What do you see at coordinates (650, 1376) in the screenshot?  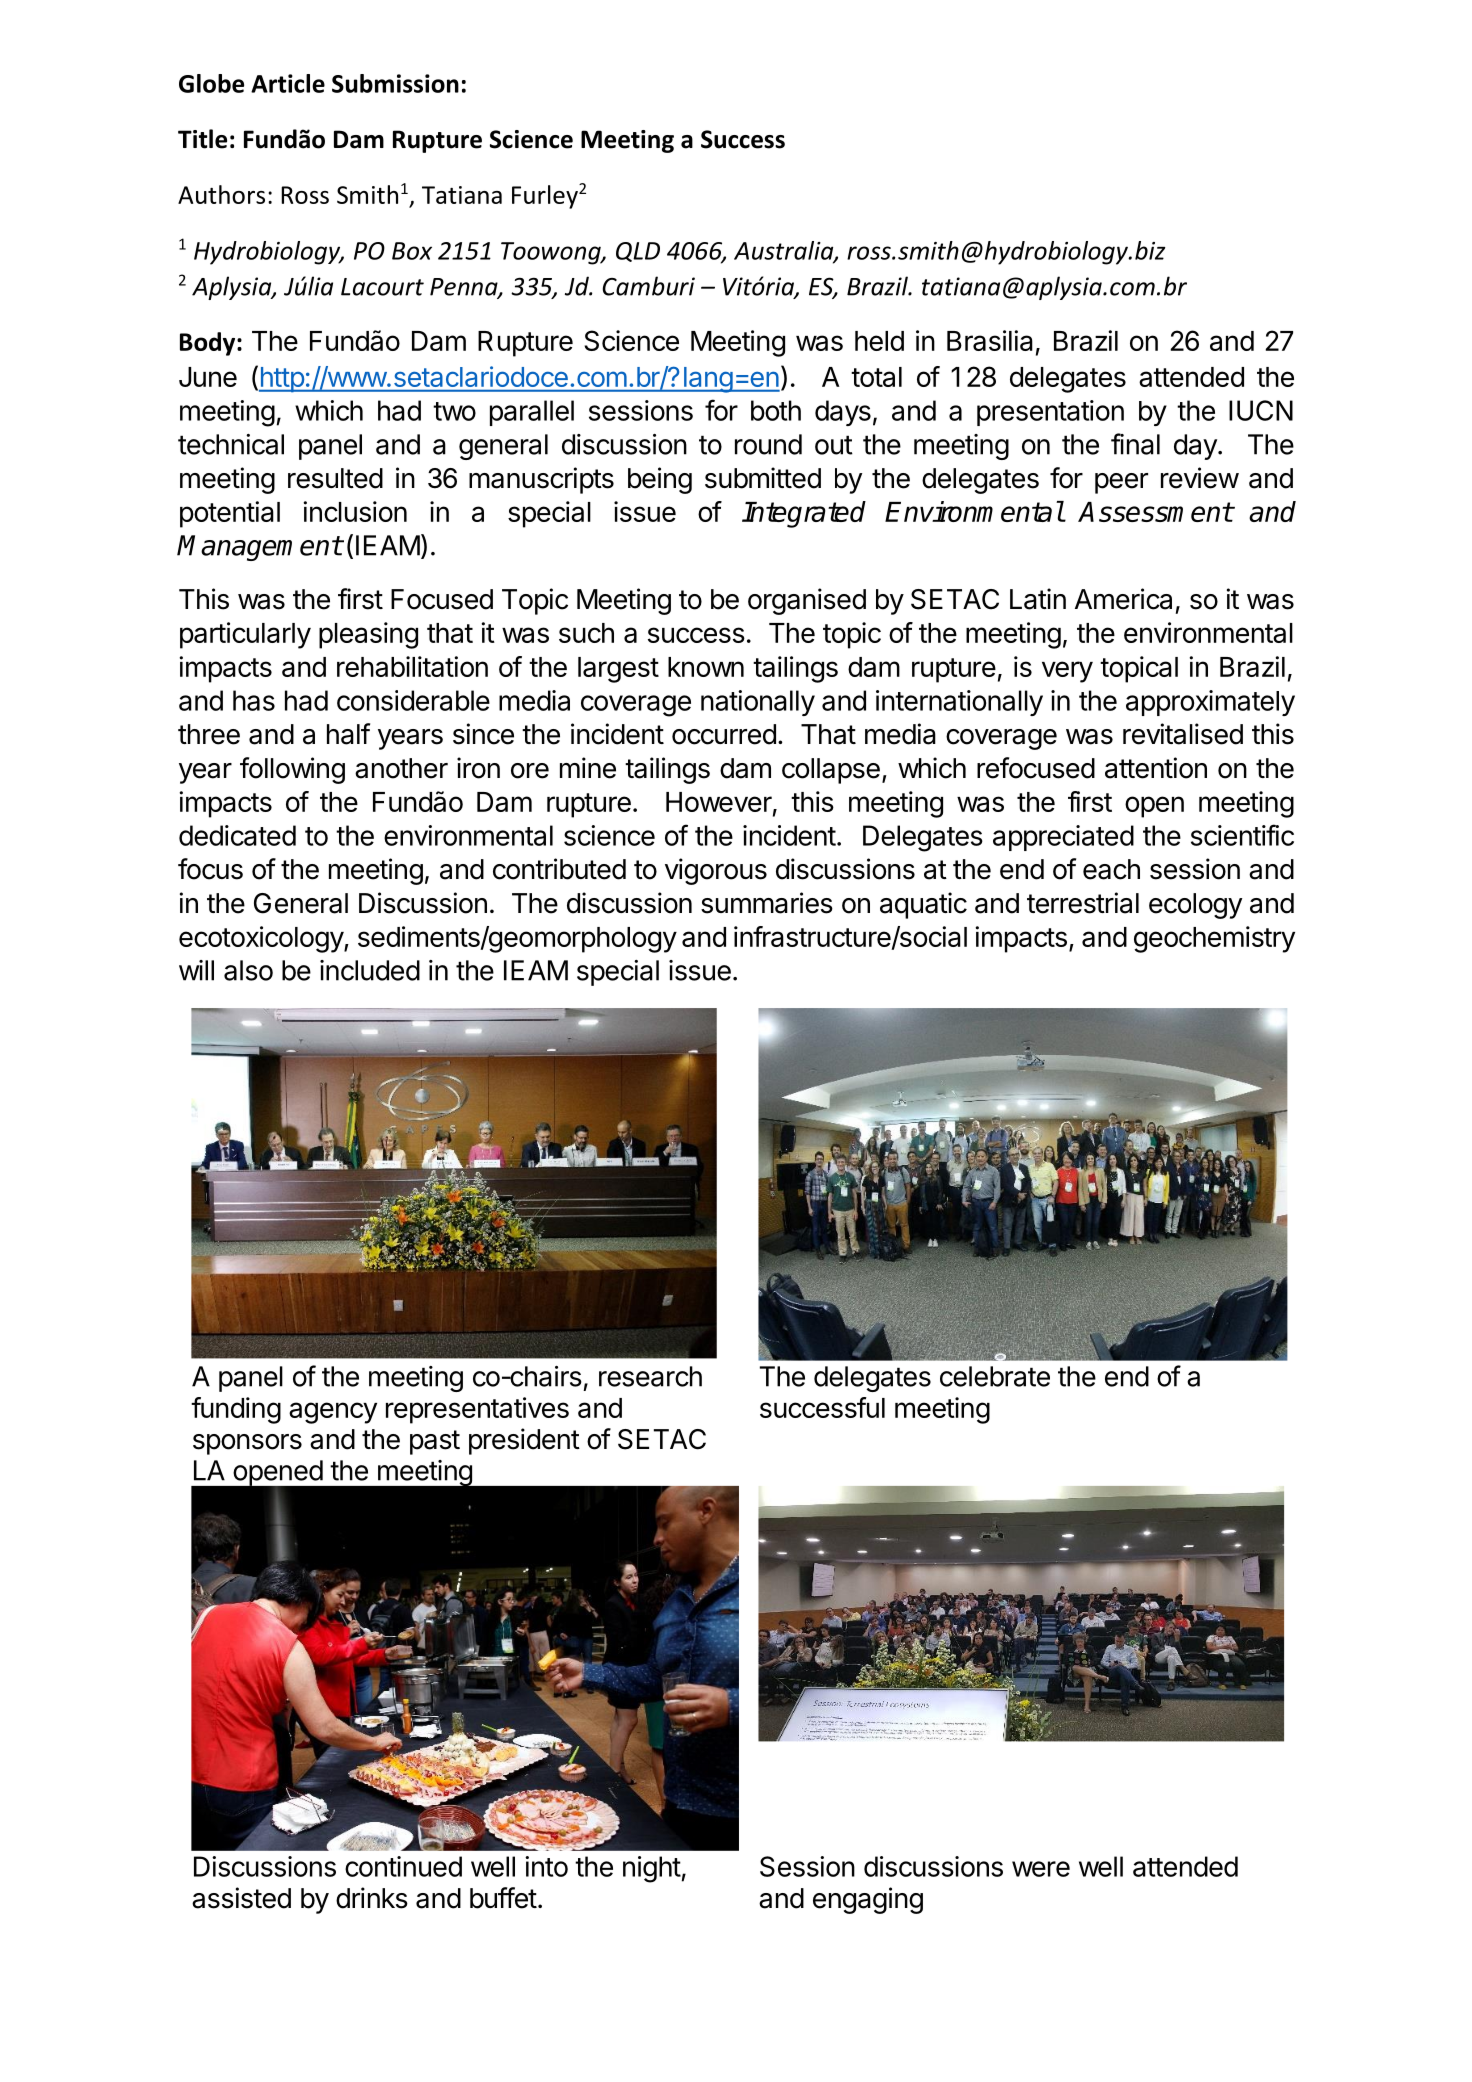 I see `research` at bounding box center [650, 1376].
